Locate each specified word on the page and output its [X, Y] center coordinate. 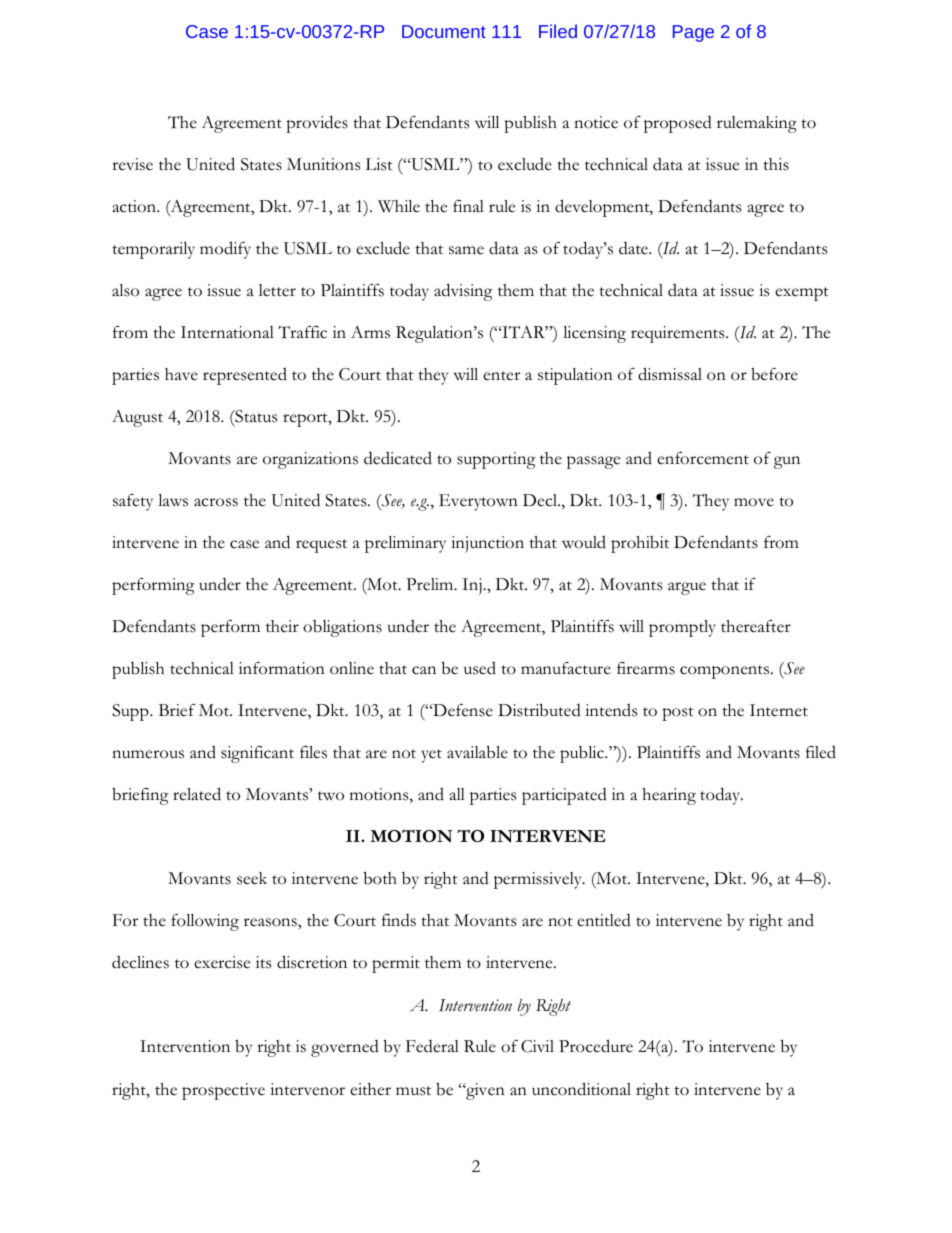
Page [693, 33]
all [457, 794]
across [216, 502]
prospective [223, 1091]
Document [444, 31]
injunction [487, 544]
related [197, 794]
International [227, 332]
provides [317, 124]
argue [687, 588]
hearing [669, 796]
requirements [679, 334]
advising [463, 292]
